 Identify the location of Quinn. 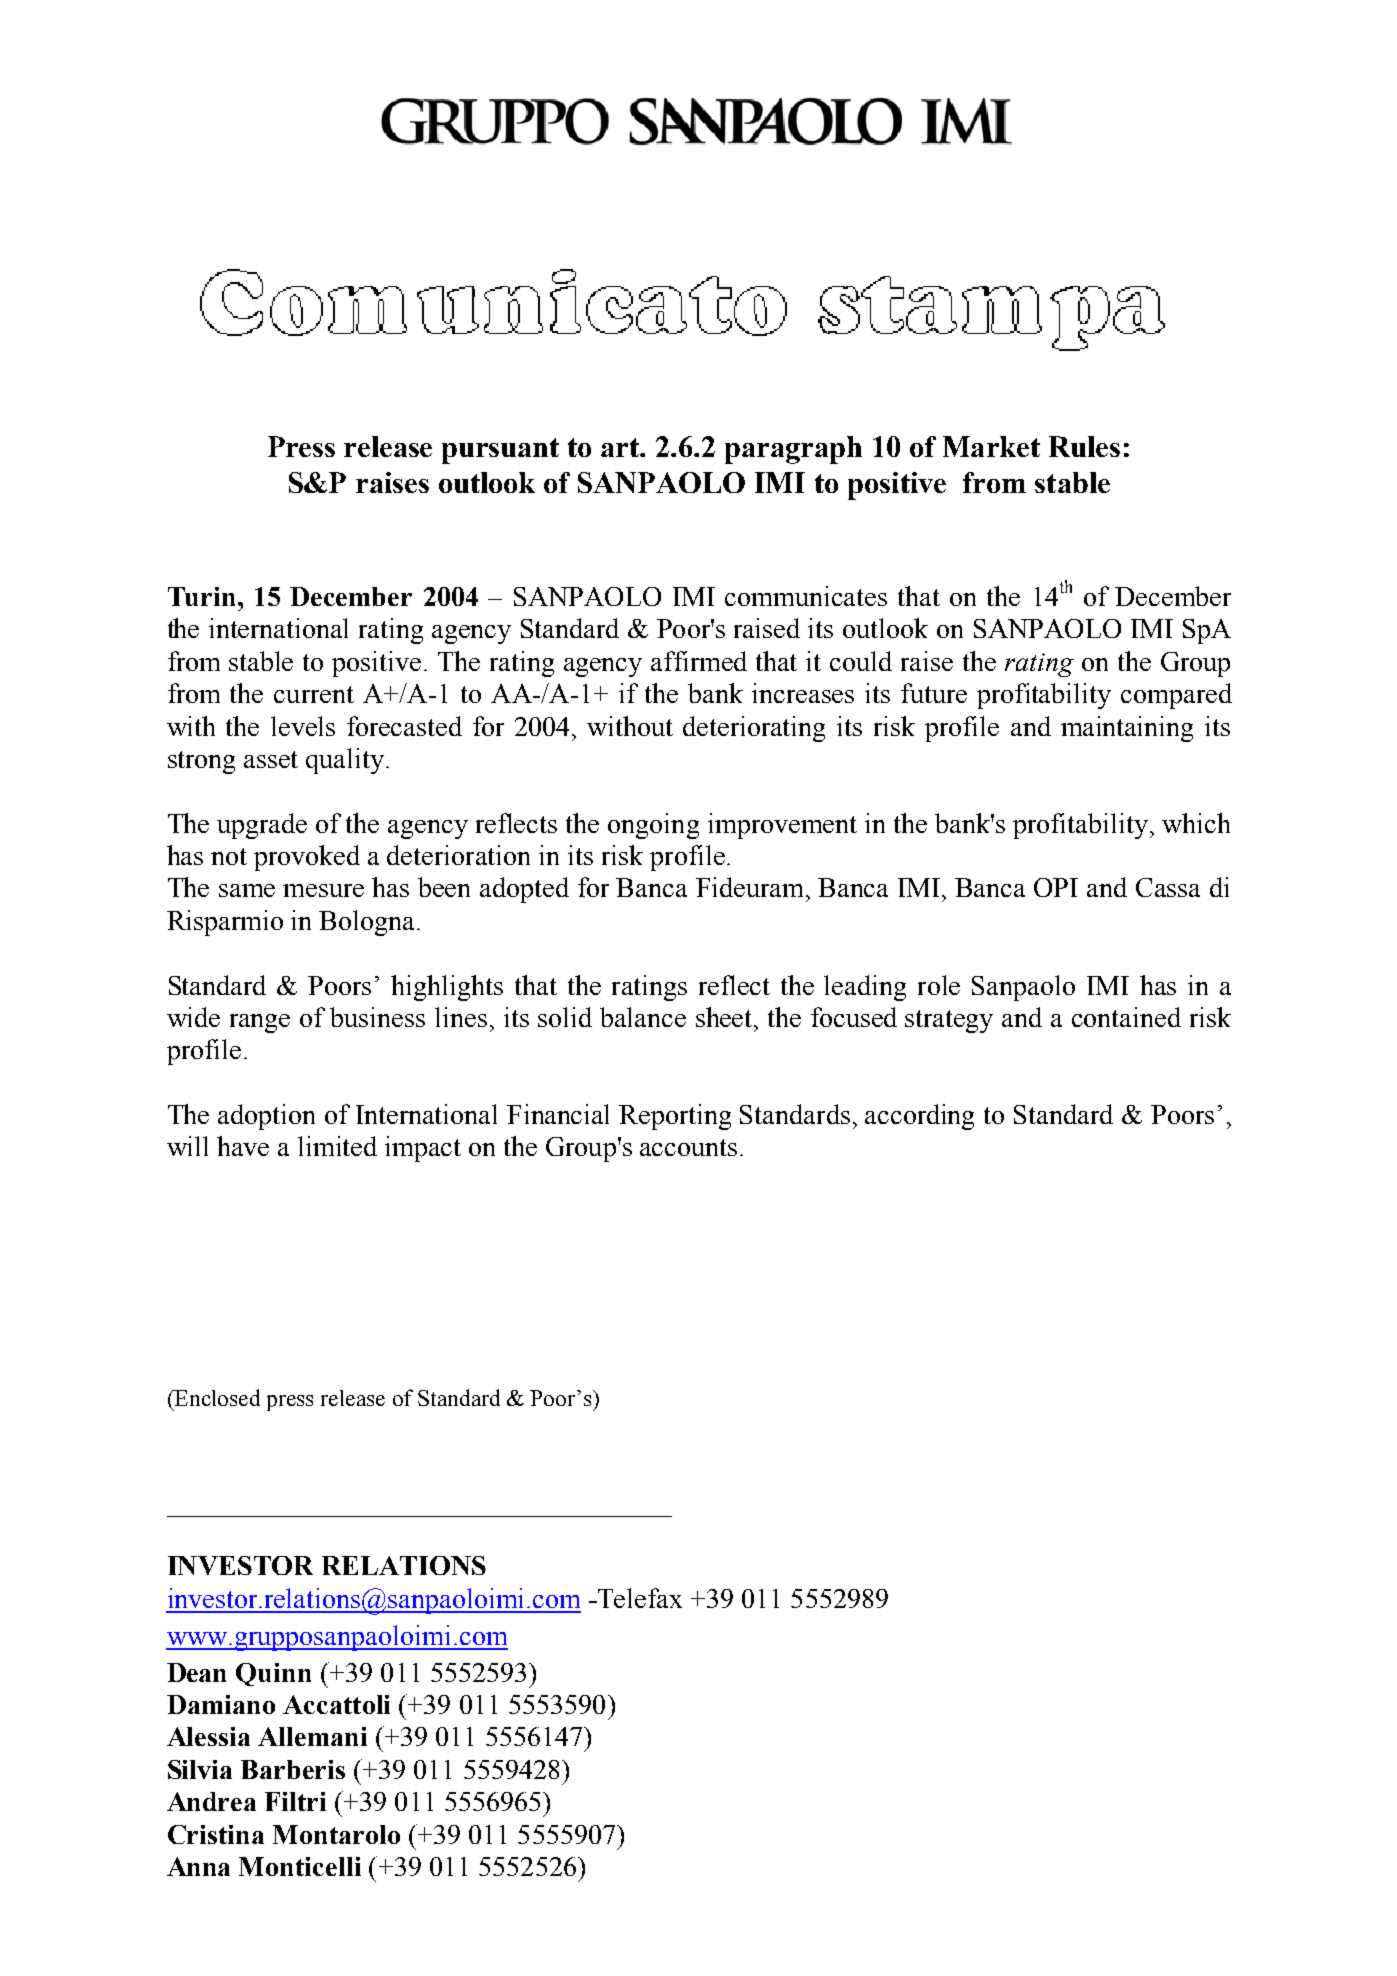
(273, 1674).
